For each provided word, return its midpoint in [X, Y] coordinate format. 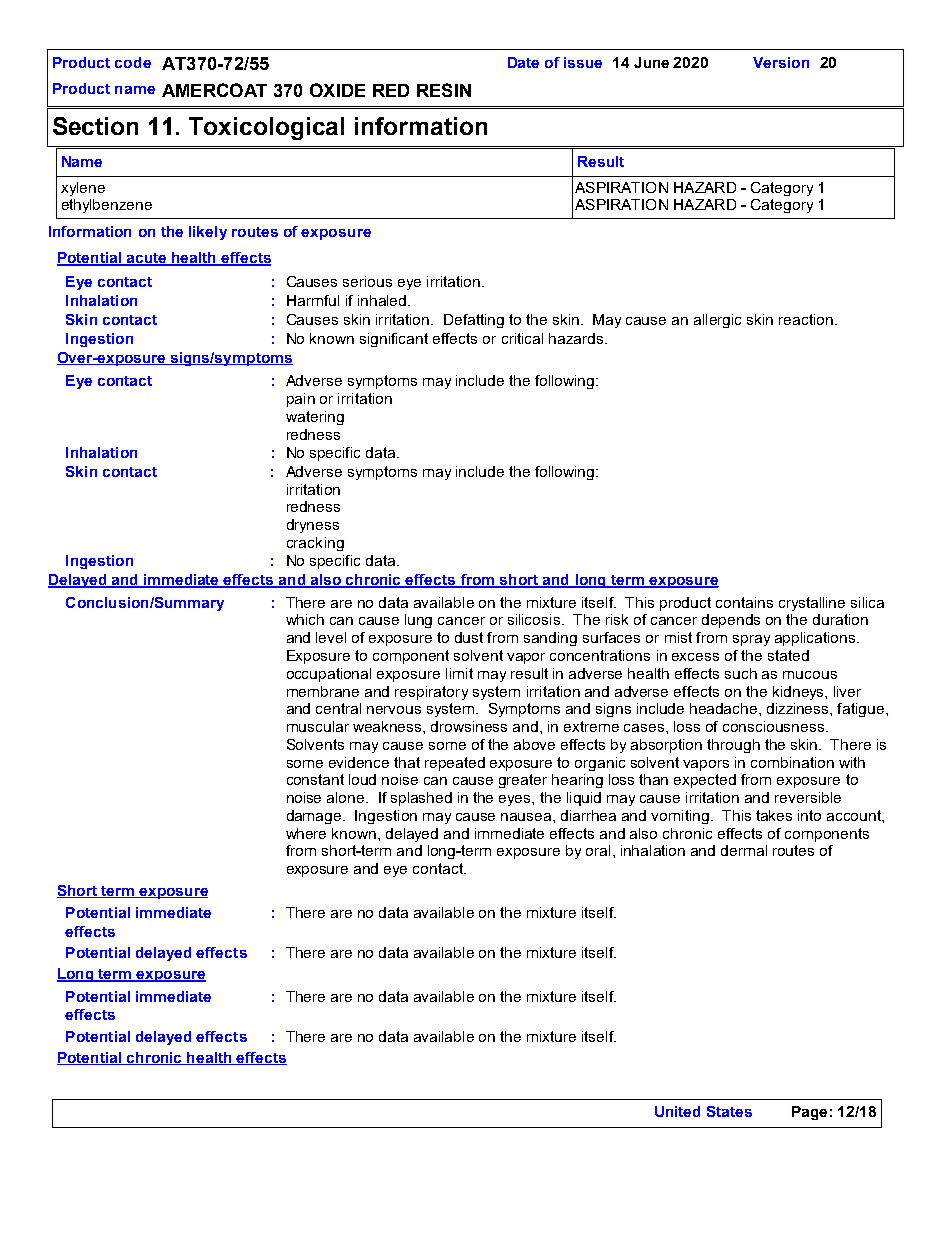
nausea [527, 817]
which [305, 619]
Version [781, 62]
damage [315, 817]
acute [147, 259]
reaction [806, 319]
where [306, 833]
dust [469, 637]
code [133, 62]
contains [744, 602]
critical [522, 338]
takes [774, 815]
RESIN [444, 90]
